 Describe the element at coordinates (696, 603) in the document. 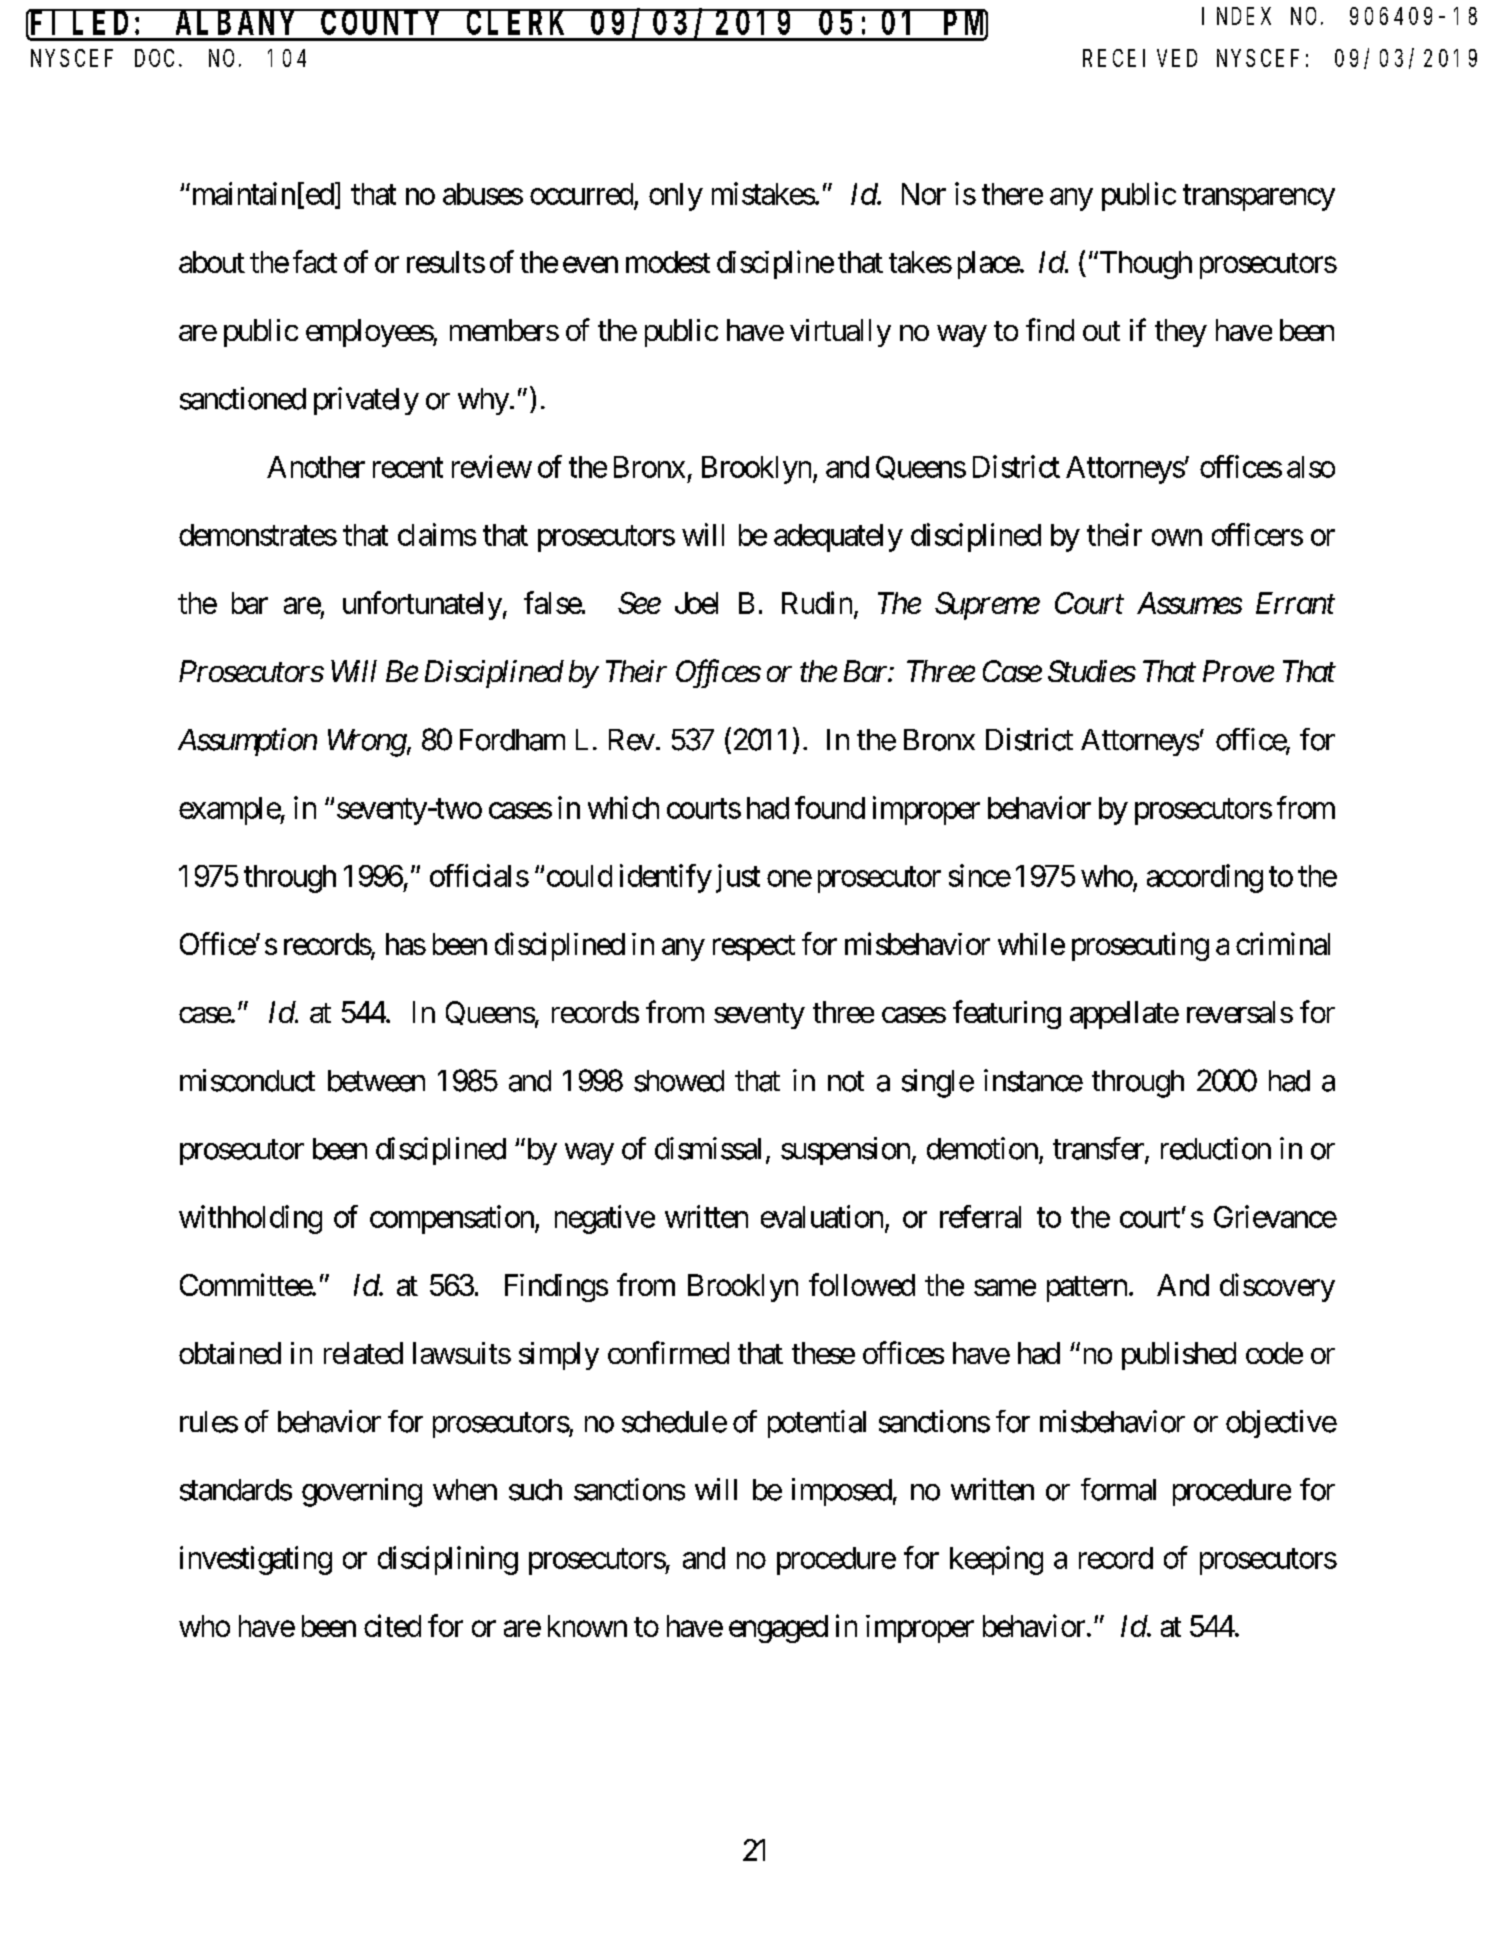

I see `Joel` at that location.
